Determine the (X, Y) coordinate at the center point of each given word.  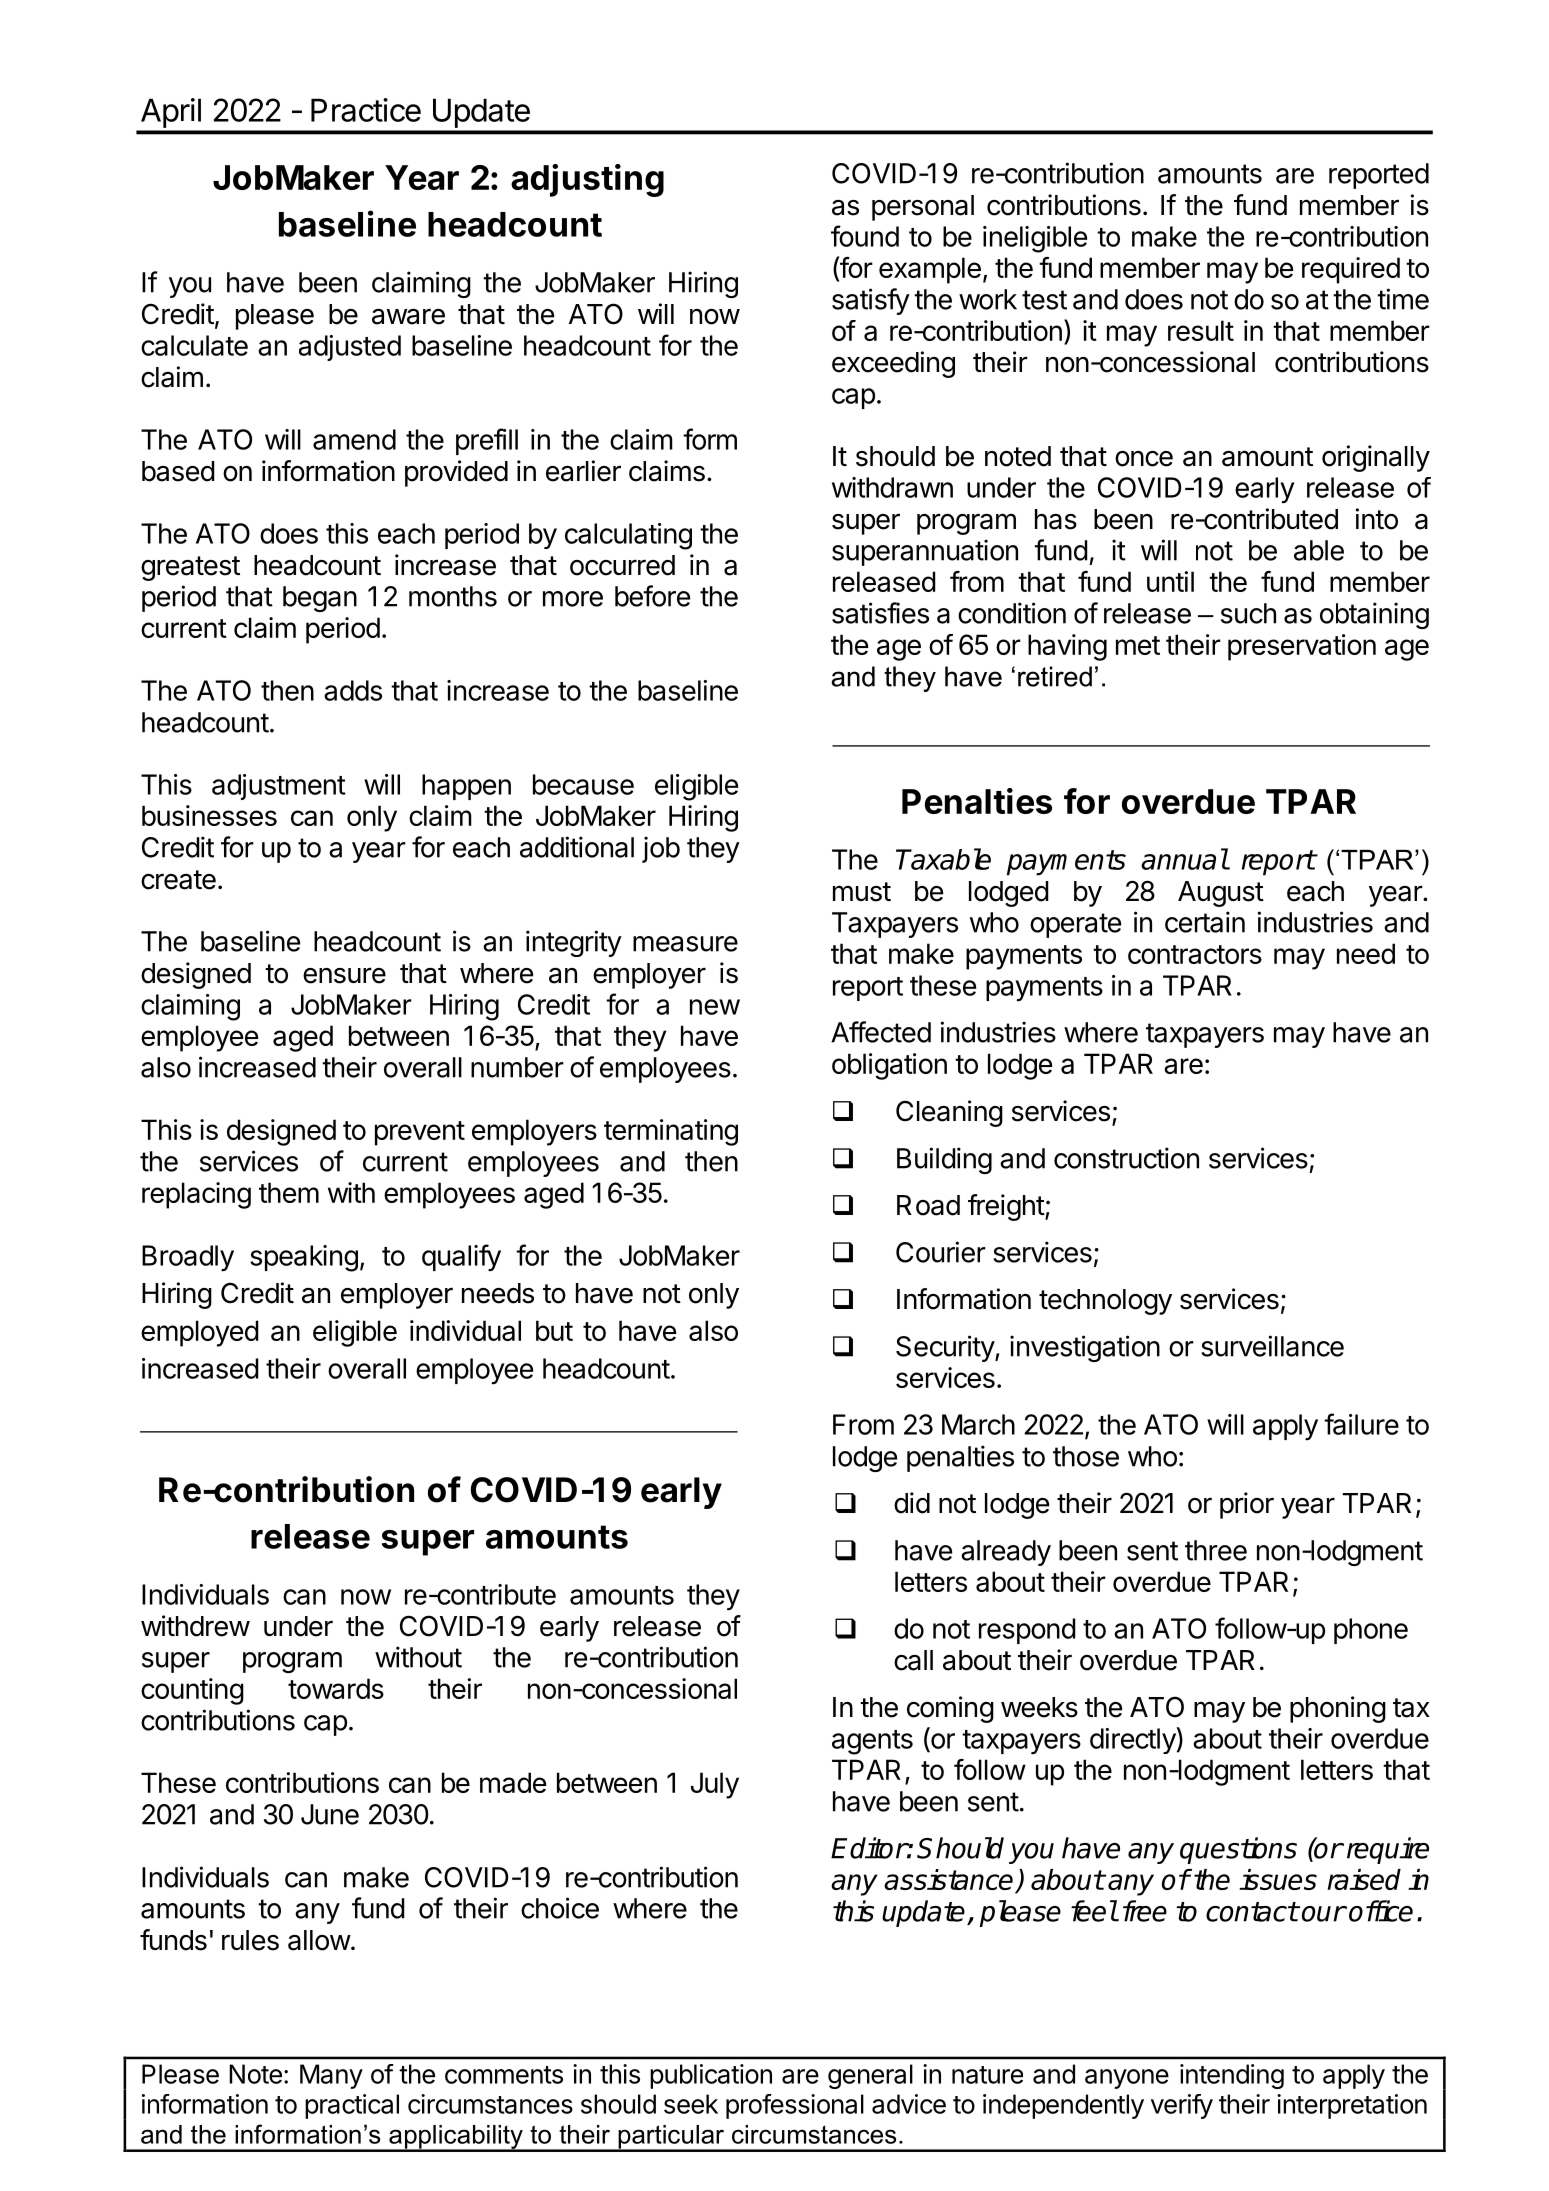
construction (1126, 1158)
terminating (671, 1132)
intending (1232, 2076)
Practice (366, 110)
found (865, 236)
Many (331, 2076)
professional (795, 2106)
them (289, 1192)
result (1201, 330)
